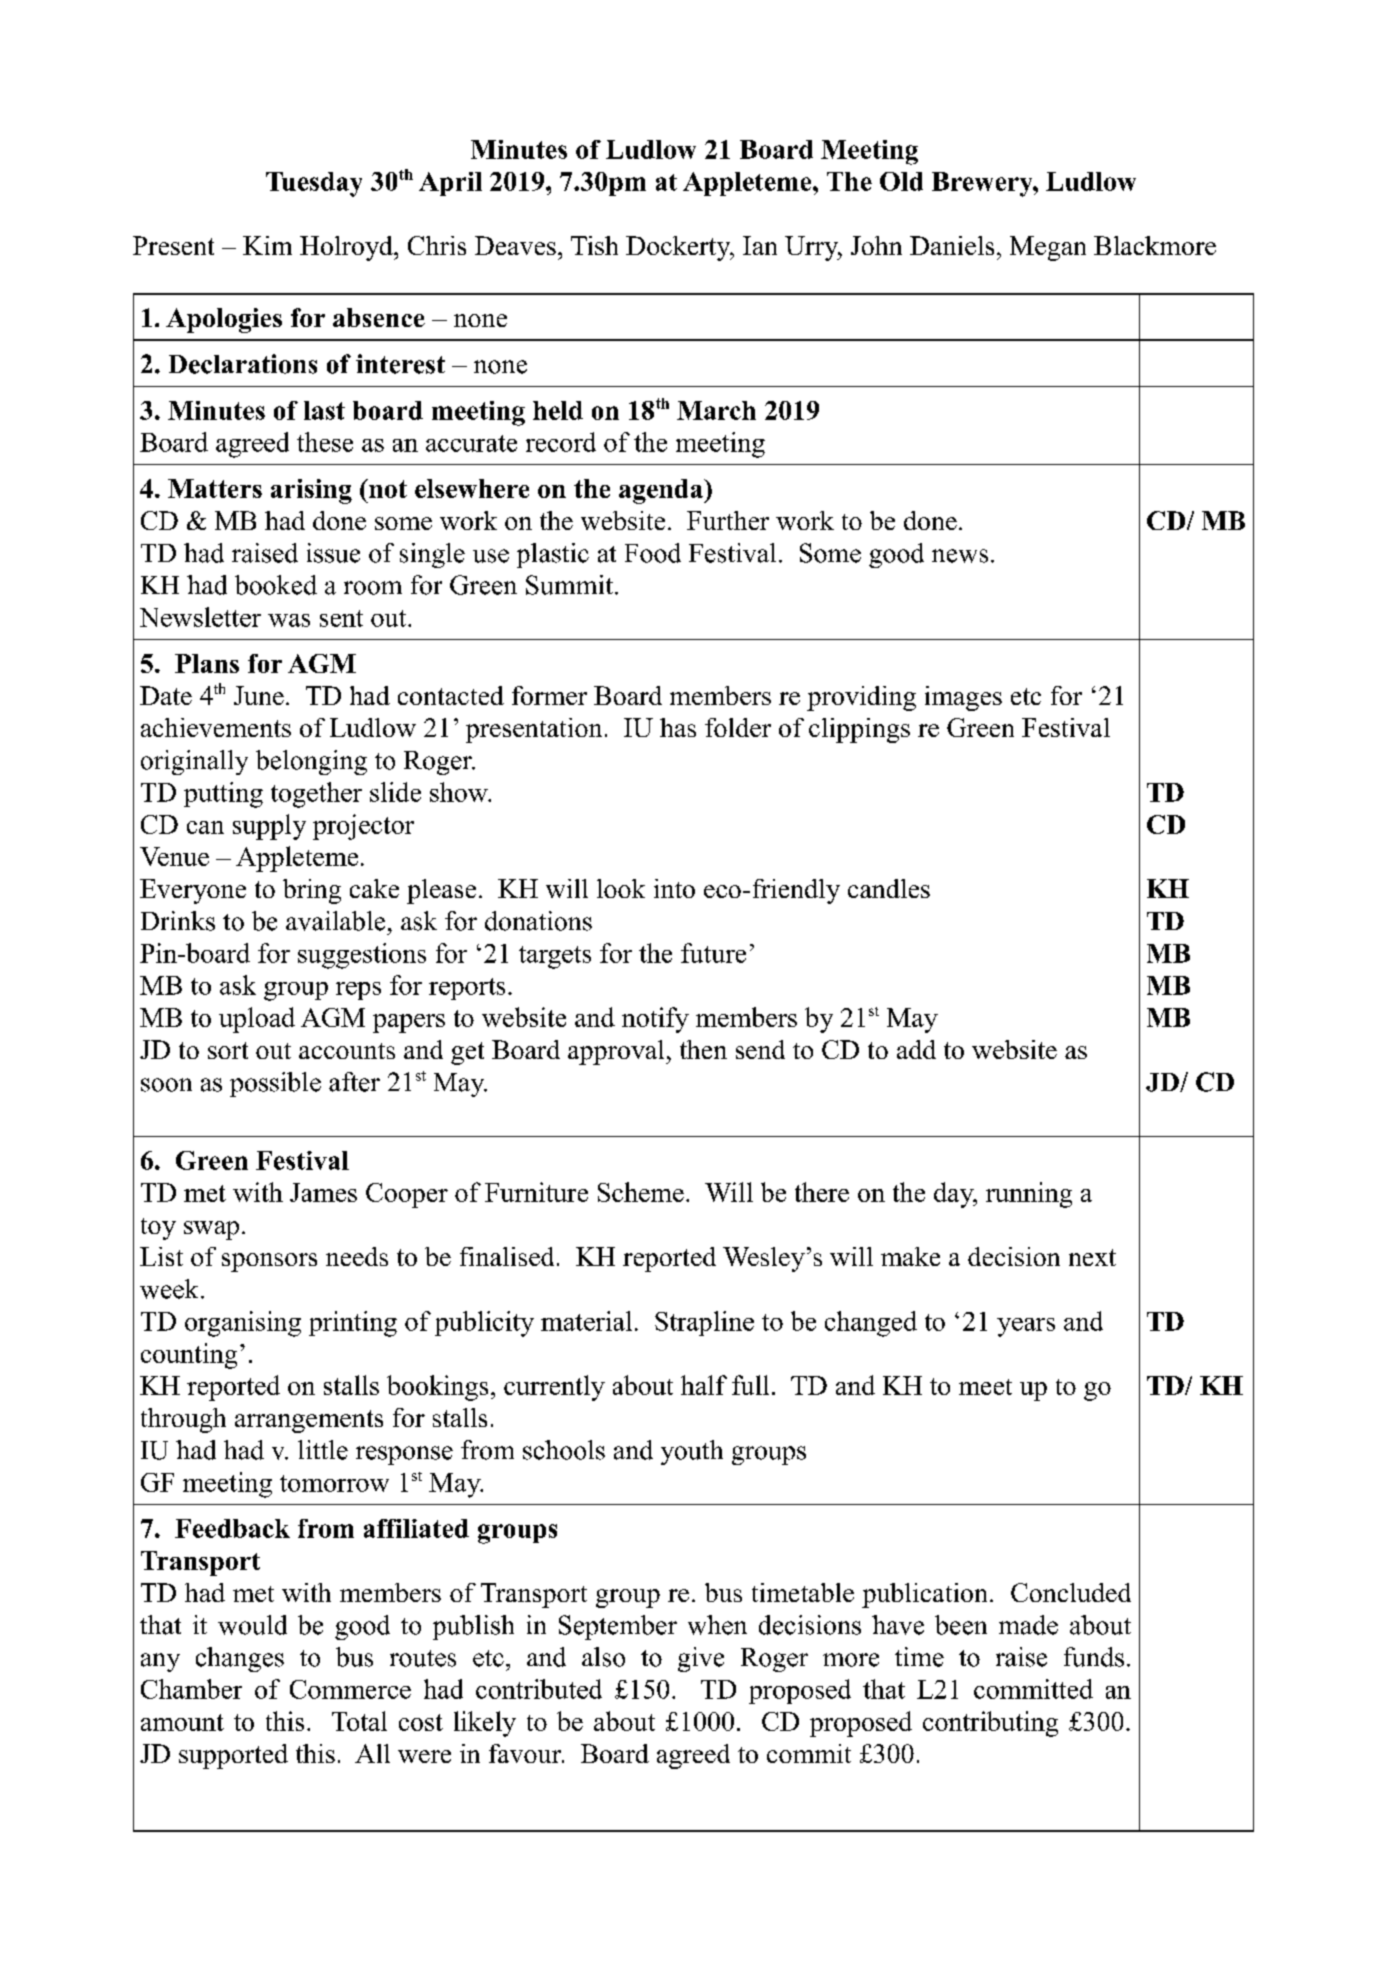 The width and height of the page is (1388, 1964). What do you see at coordinates (267, 245) in the page?
I see `Kim` at bounding box center [267, 245].
